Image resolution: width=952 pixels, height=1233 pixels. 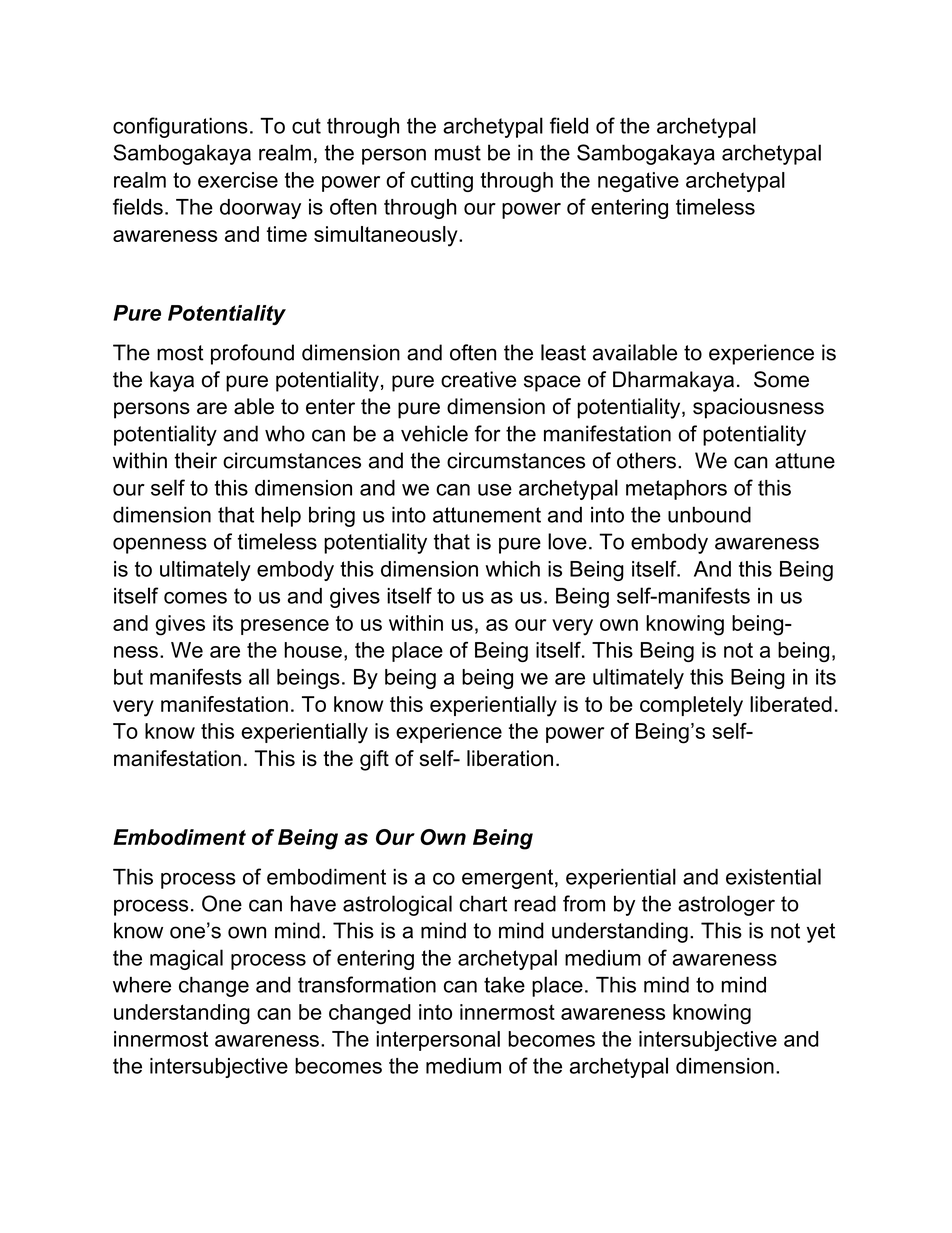 What do you see at coordinates (186, 959) in the page?
I see `magical` at bounding box center [186, 959].
